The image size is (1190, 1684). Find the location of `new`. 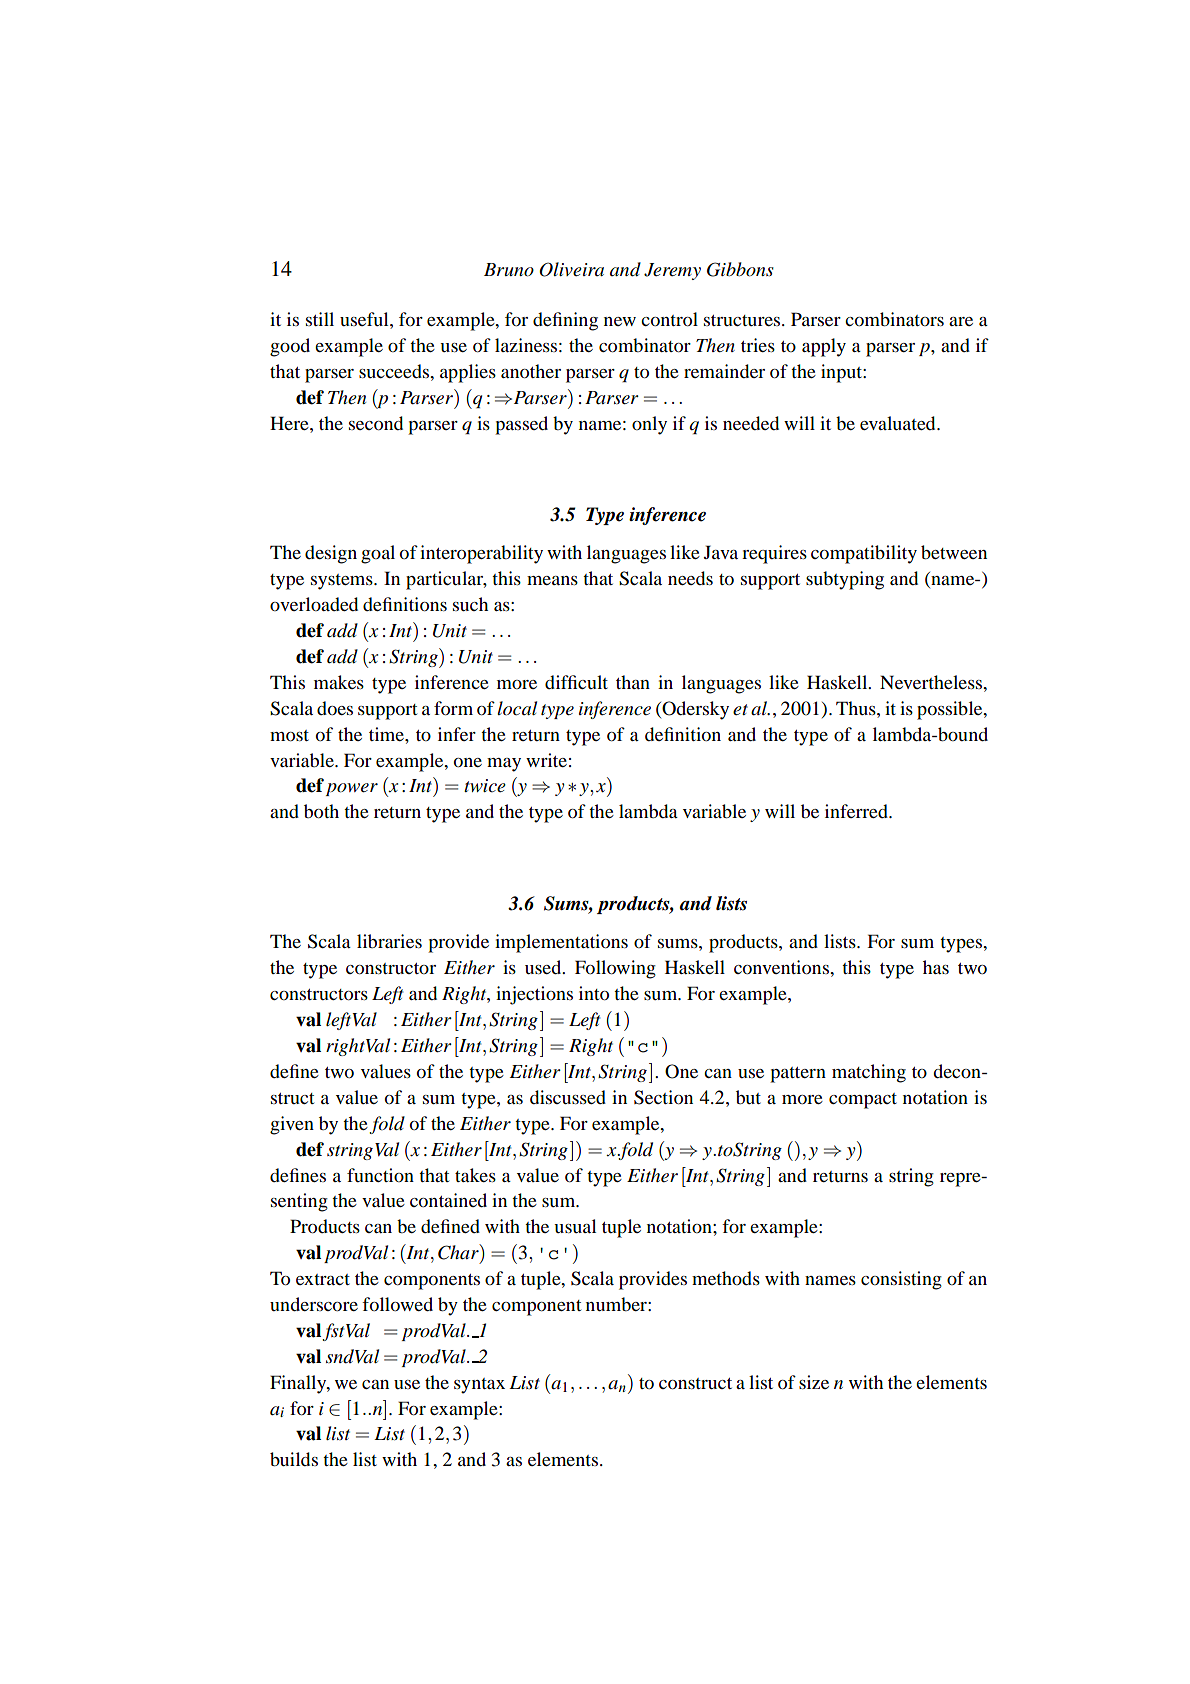

new is located at coordinates (620, 321).
